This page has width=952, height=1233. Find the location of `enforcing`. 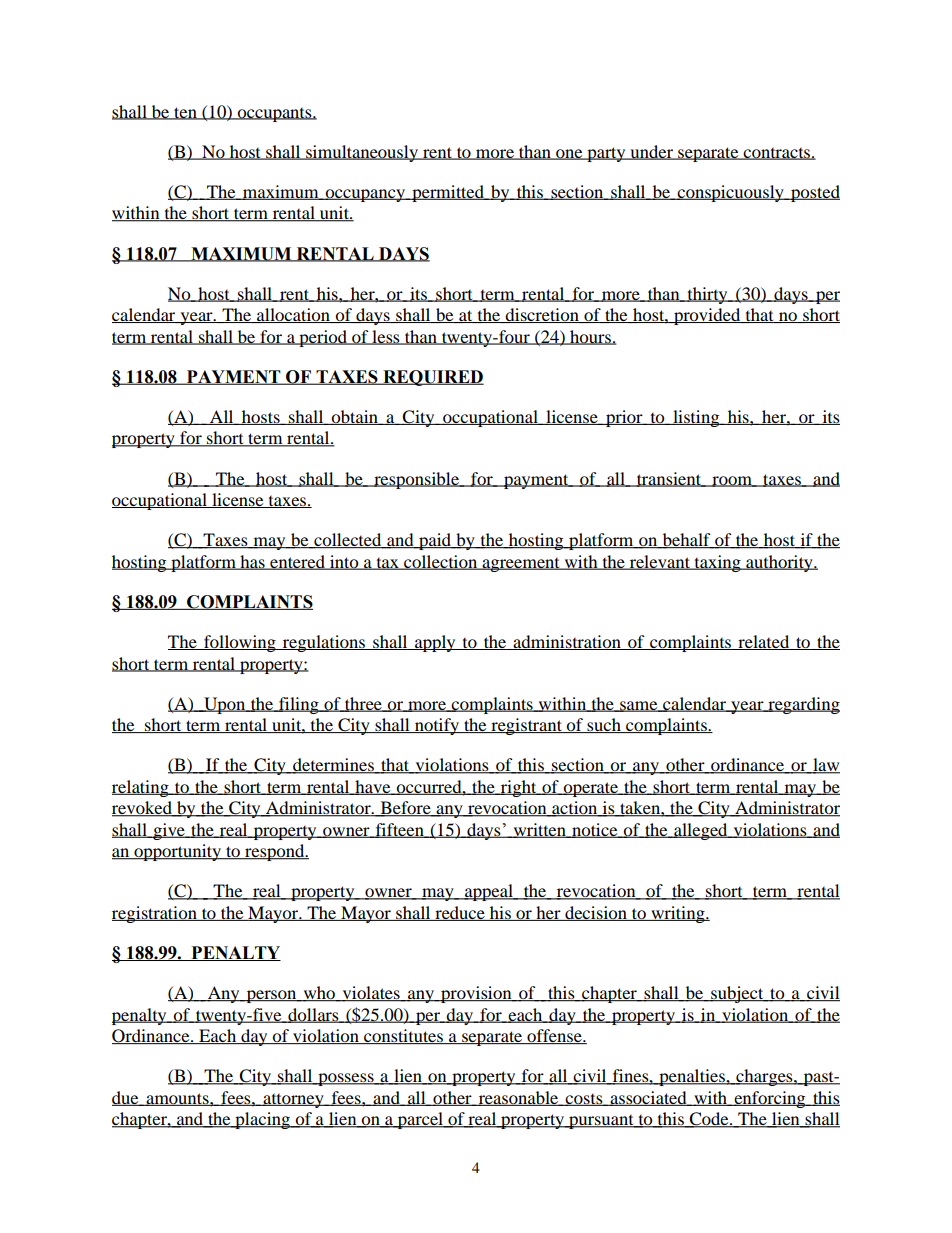

enforcing is located at coordinates (770, 1099).
